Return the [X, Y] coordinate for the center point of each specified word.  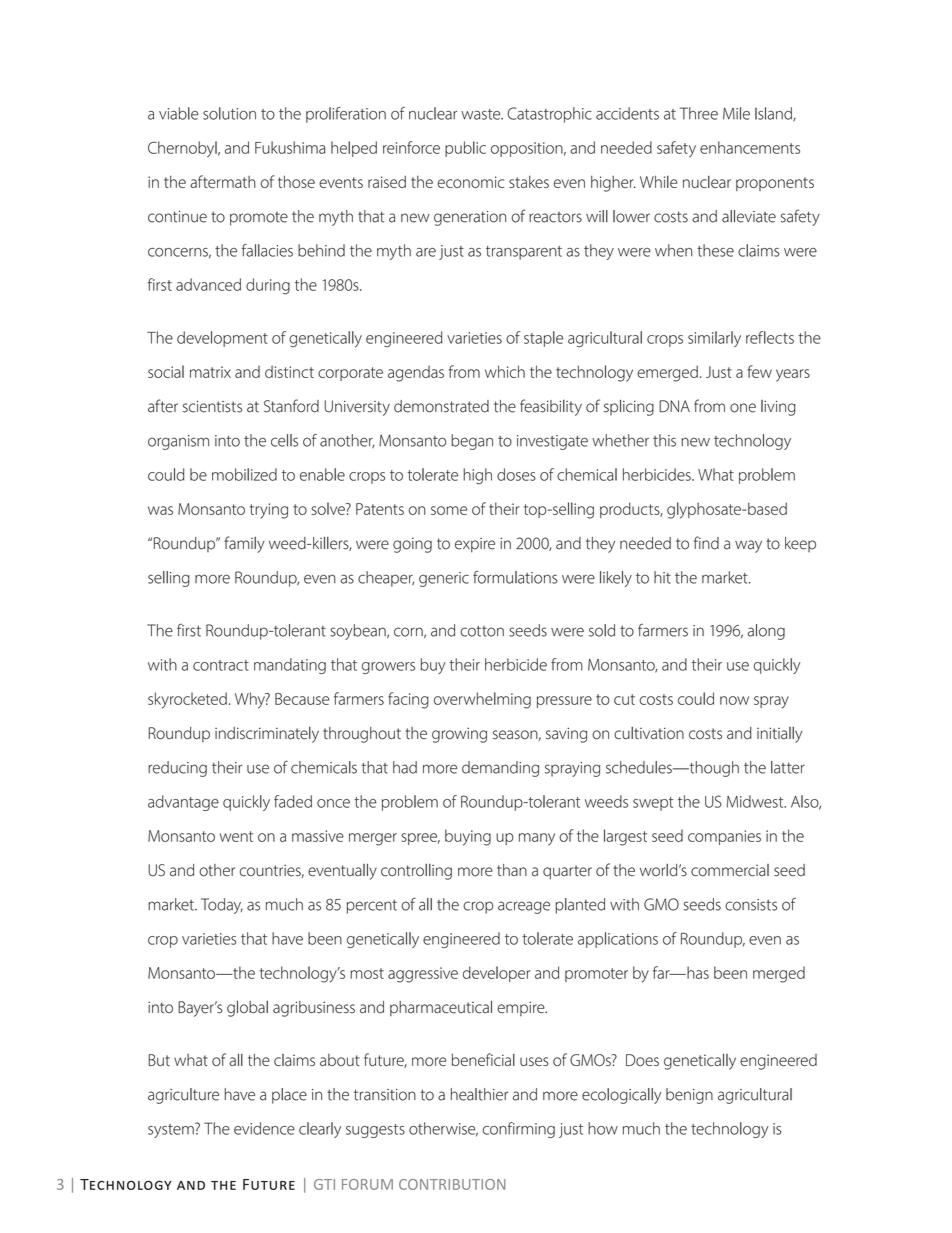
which [505, 371]
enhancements [750, 147]
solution [229, 113]
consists [751, 905]
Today [222, 906]
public [465, 149]
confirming [518, 1130]
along [766, 632]
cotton [482, 631]
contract [221, 665]
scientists [212, 407]
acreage [524, 907]
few [759, 371]
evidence [264, 1128]
